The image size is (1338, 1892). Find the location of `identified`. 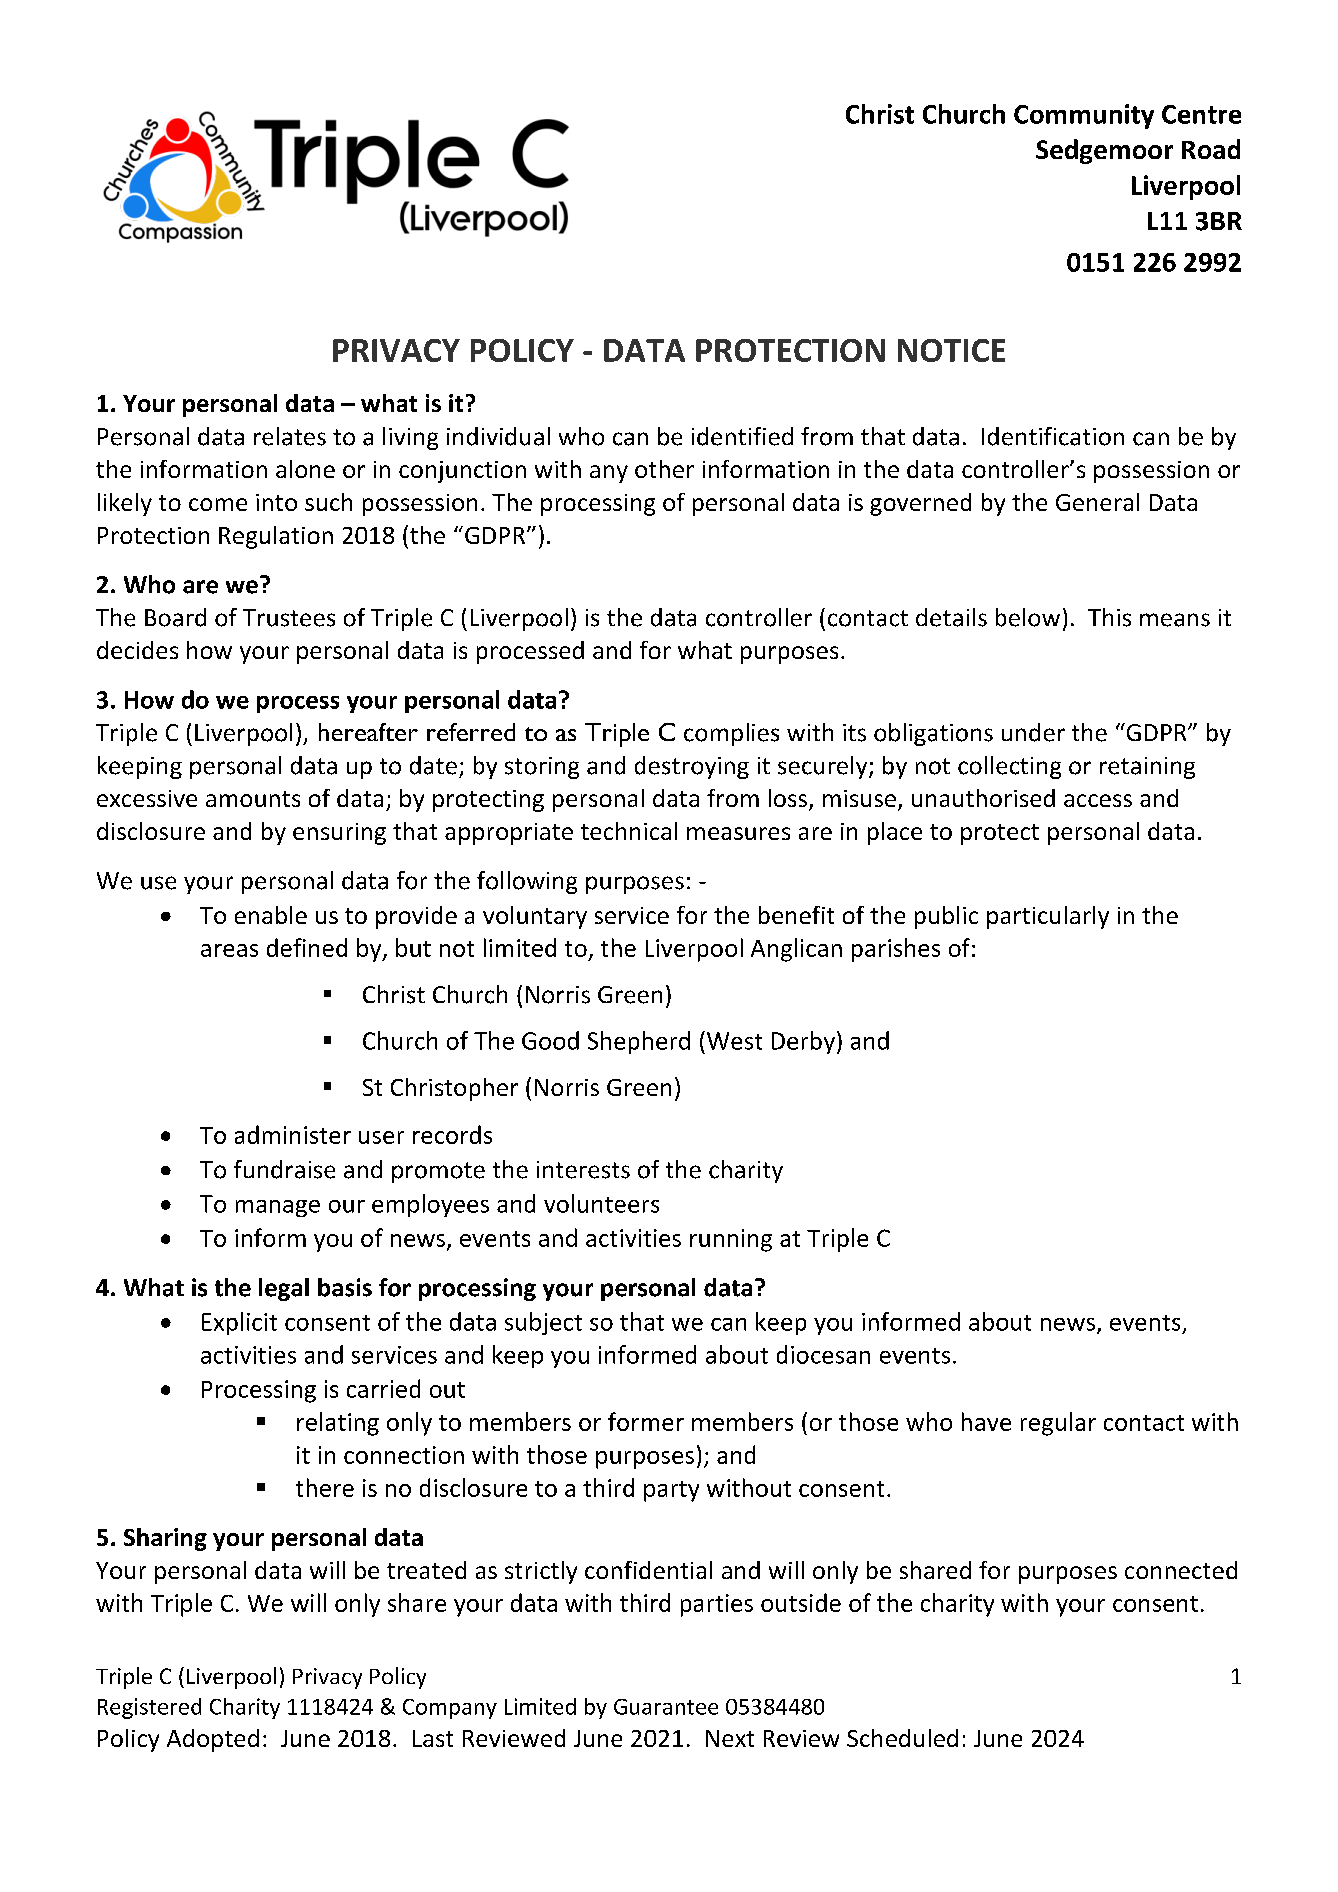

identified is located at coordinates (742, 436).
